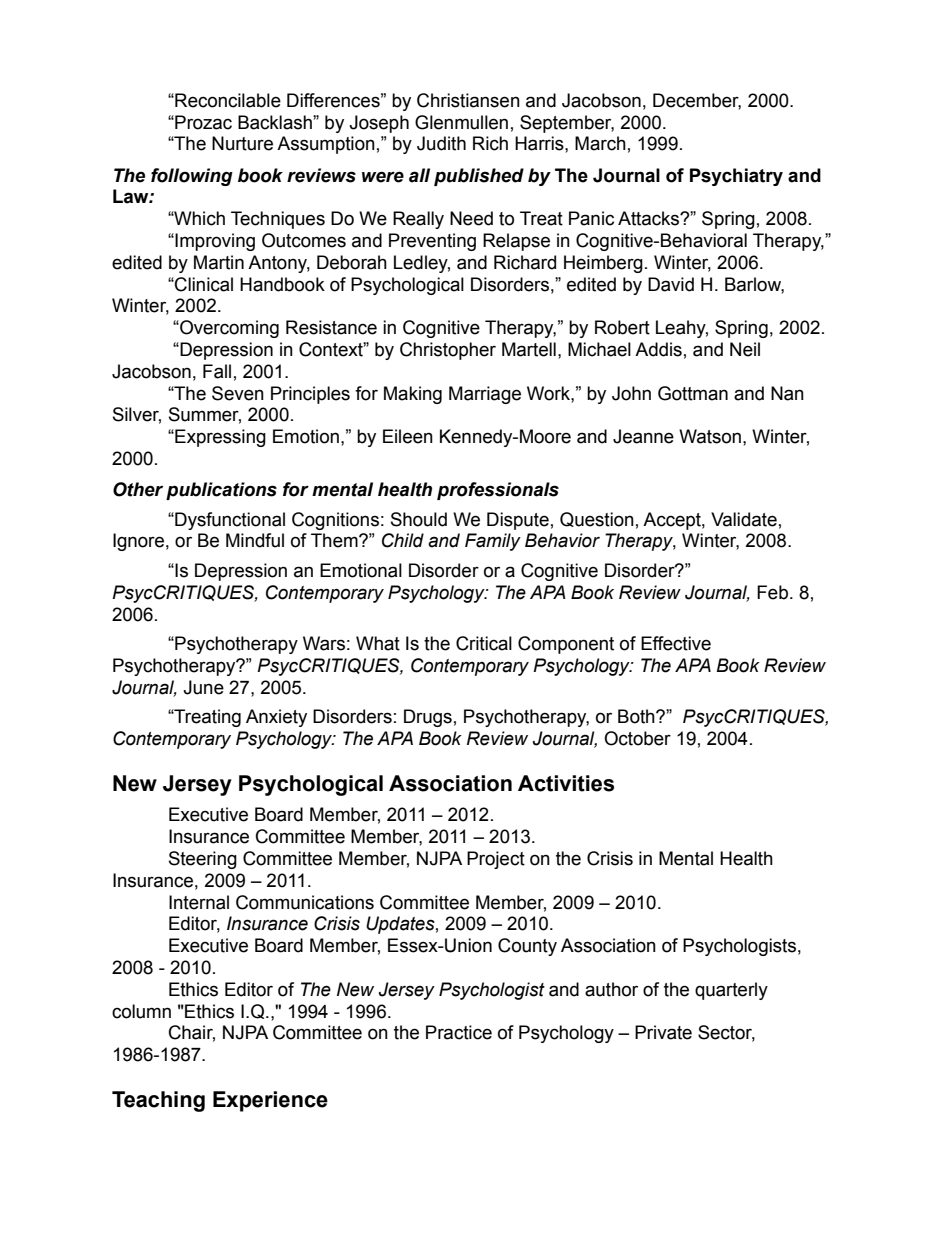  Describe the element at coordinates (484, 643) in the image. I see `Critical` at that location.
